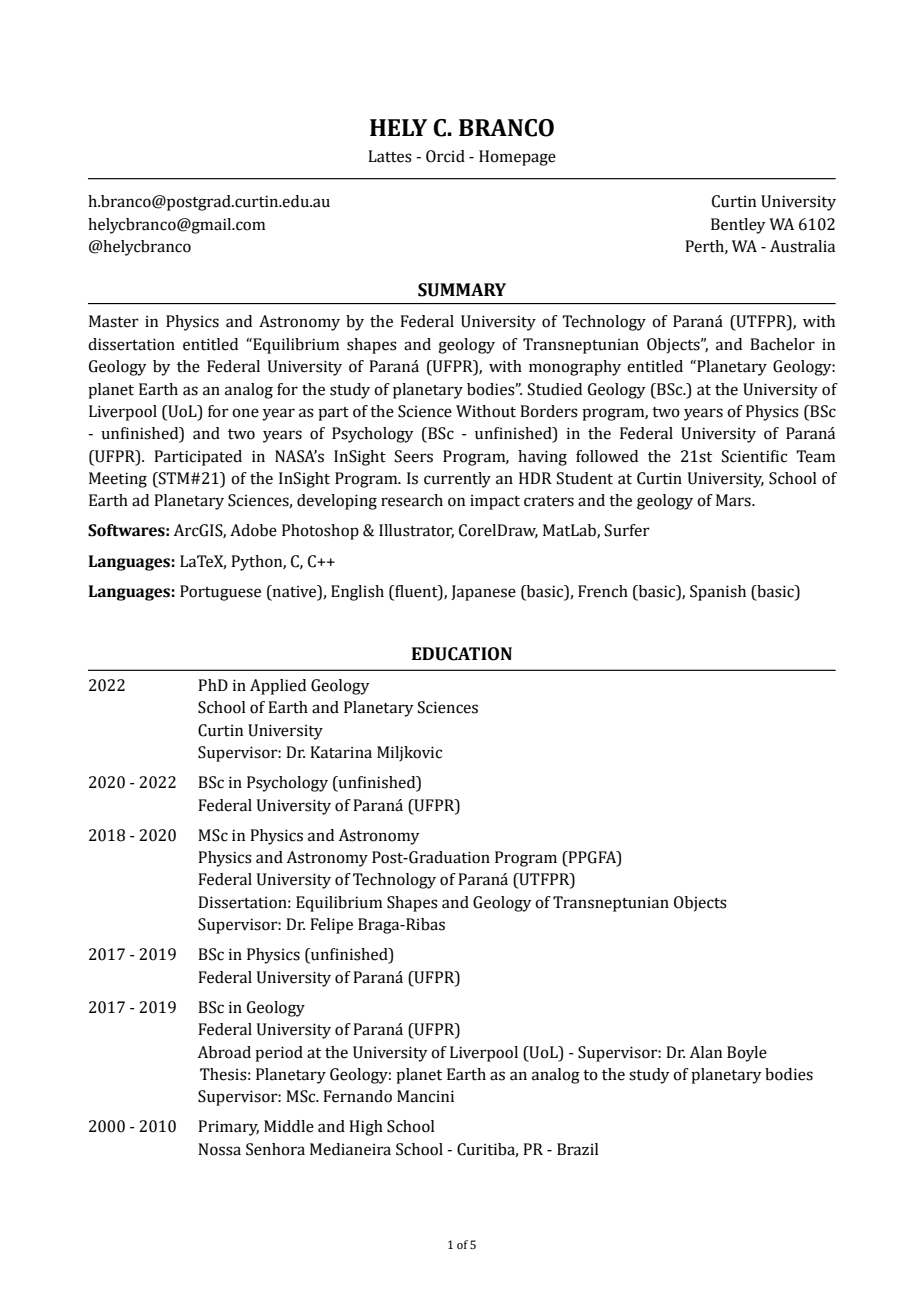 Image resolution: width=924 pixels, height=1308 pixels. What do you see at coordinates (517, 158) in the page?
I see `Homepage` at bounding box center [517, 158].
